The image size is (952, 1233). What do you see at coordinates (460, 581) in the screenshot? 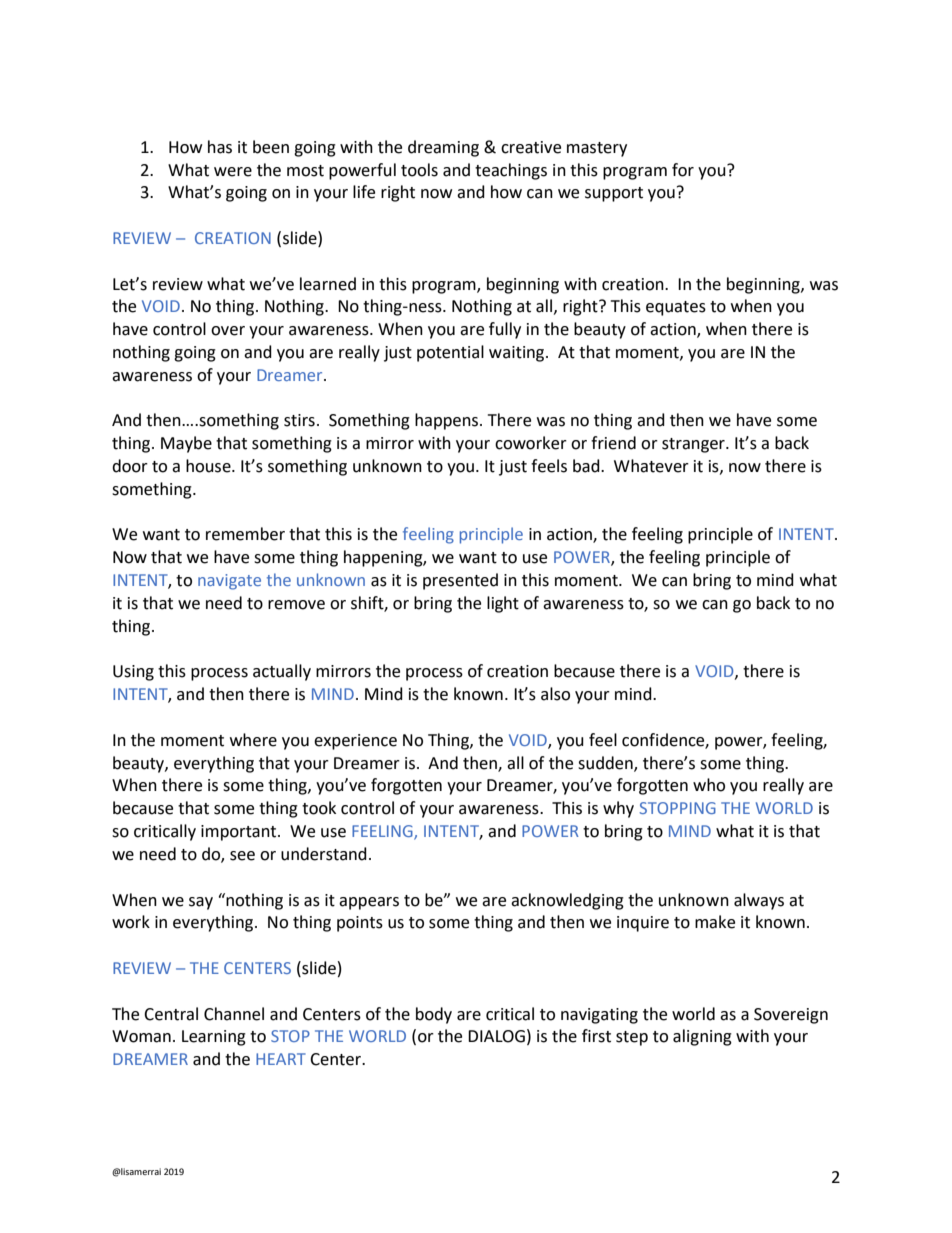
I see `presented` at bounding box center [460, 581].
